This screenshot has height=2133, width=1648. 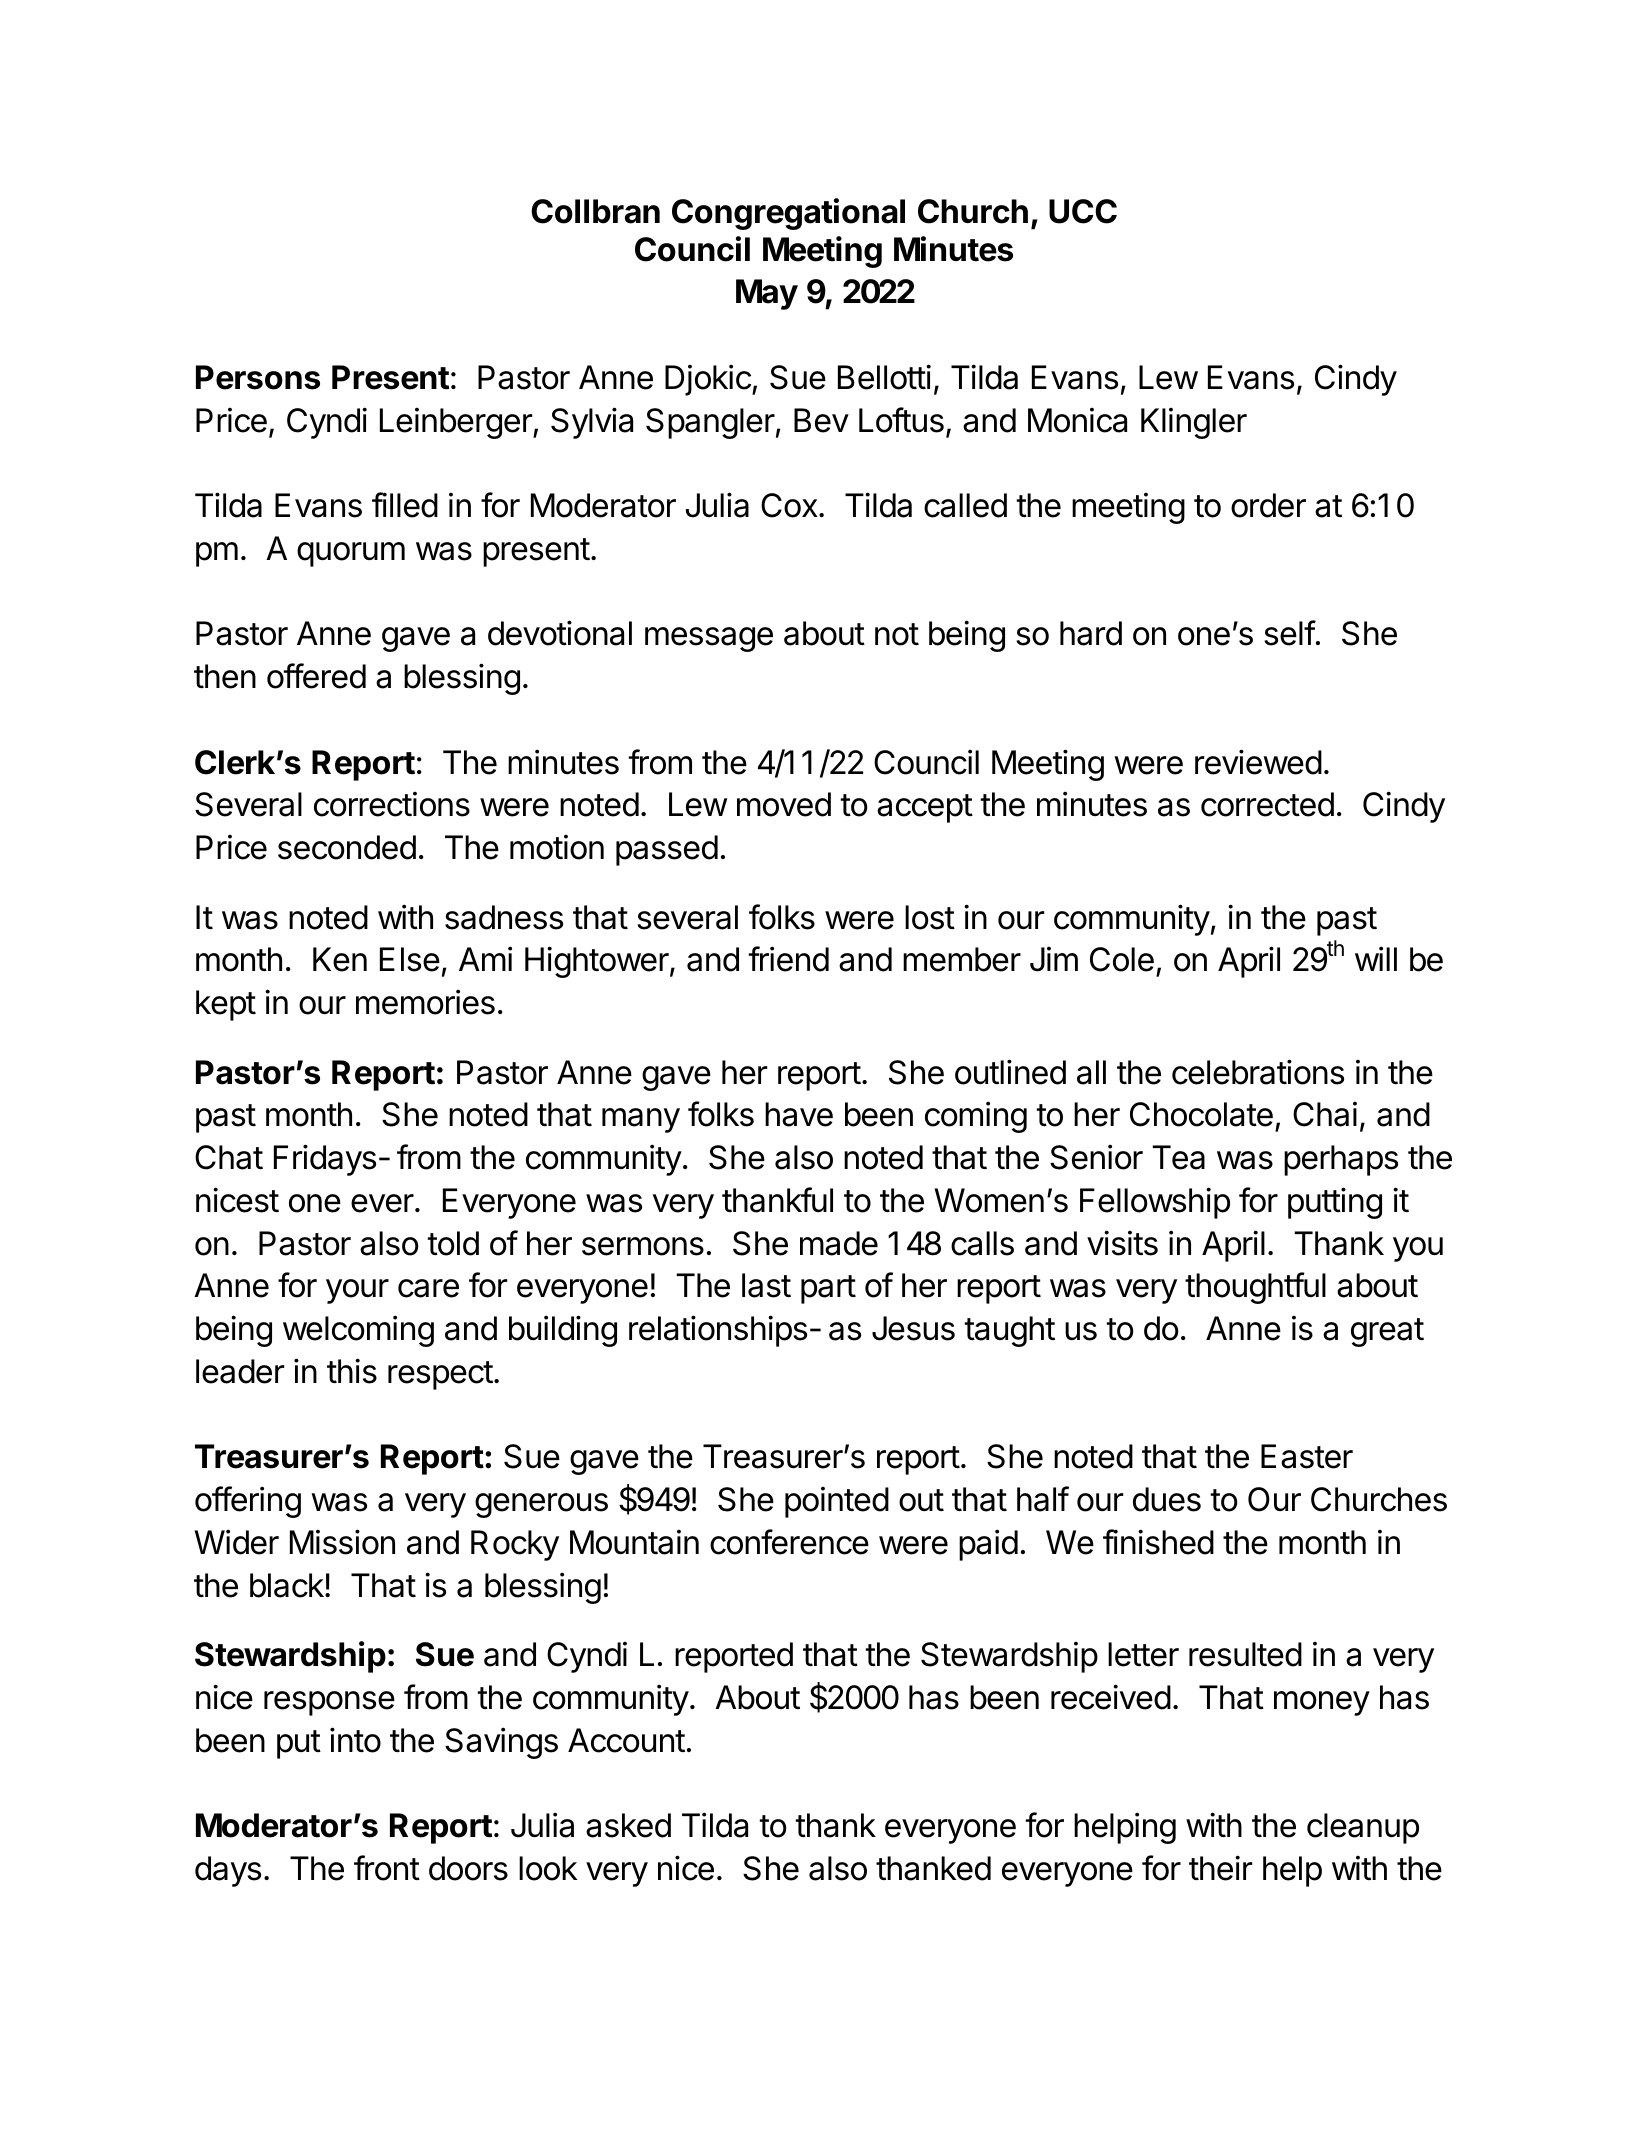 I want to click on have, so click(x=799, y=1114).
